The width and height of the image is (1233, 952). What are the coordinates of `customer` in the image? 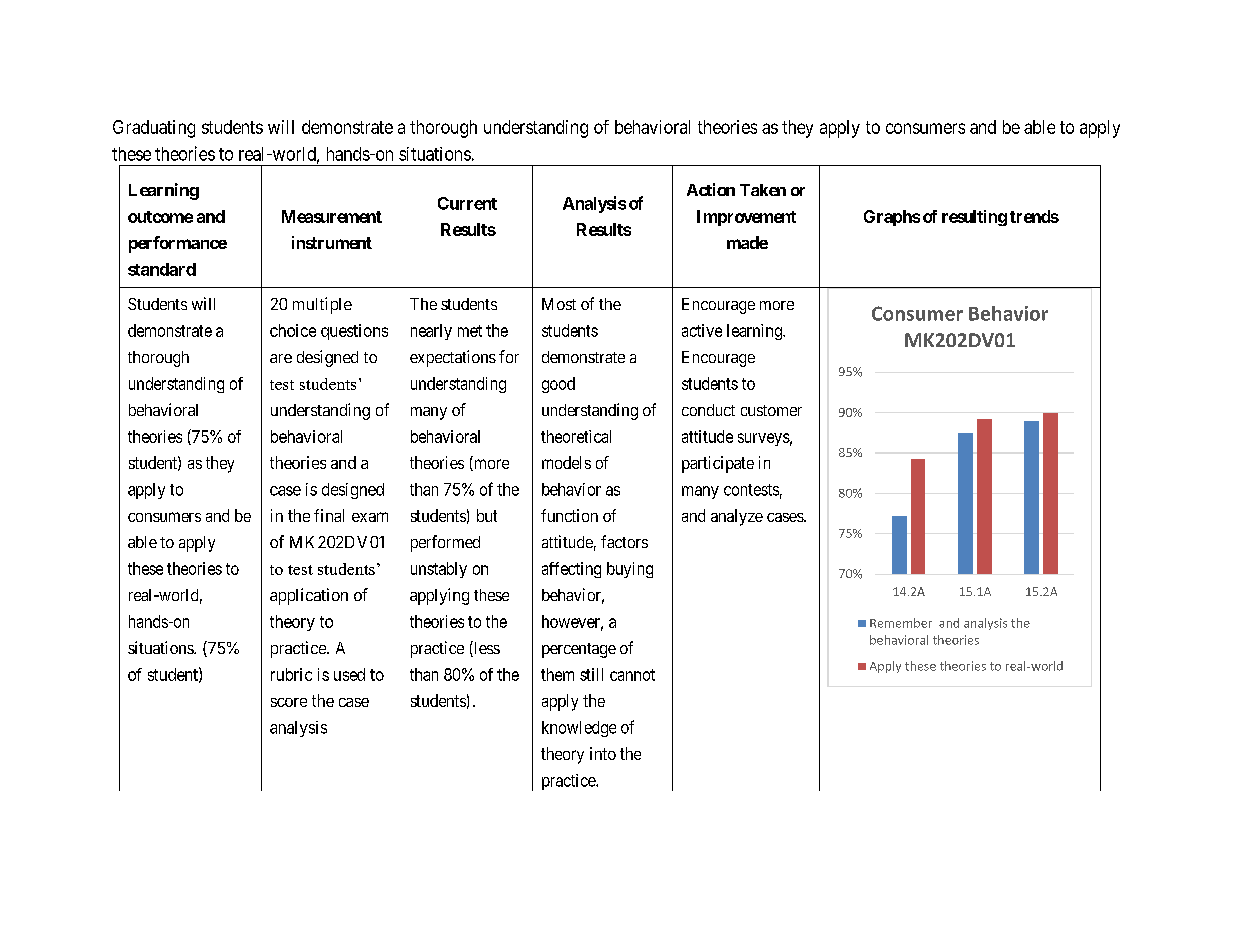 It's located at (771, 410).
